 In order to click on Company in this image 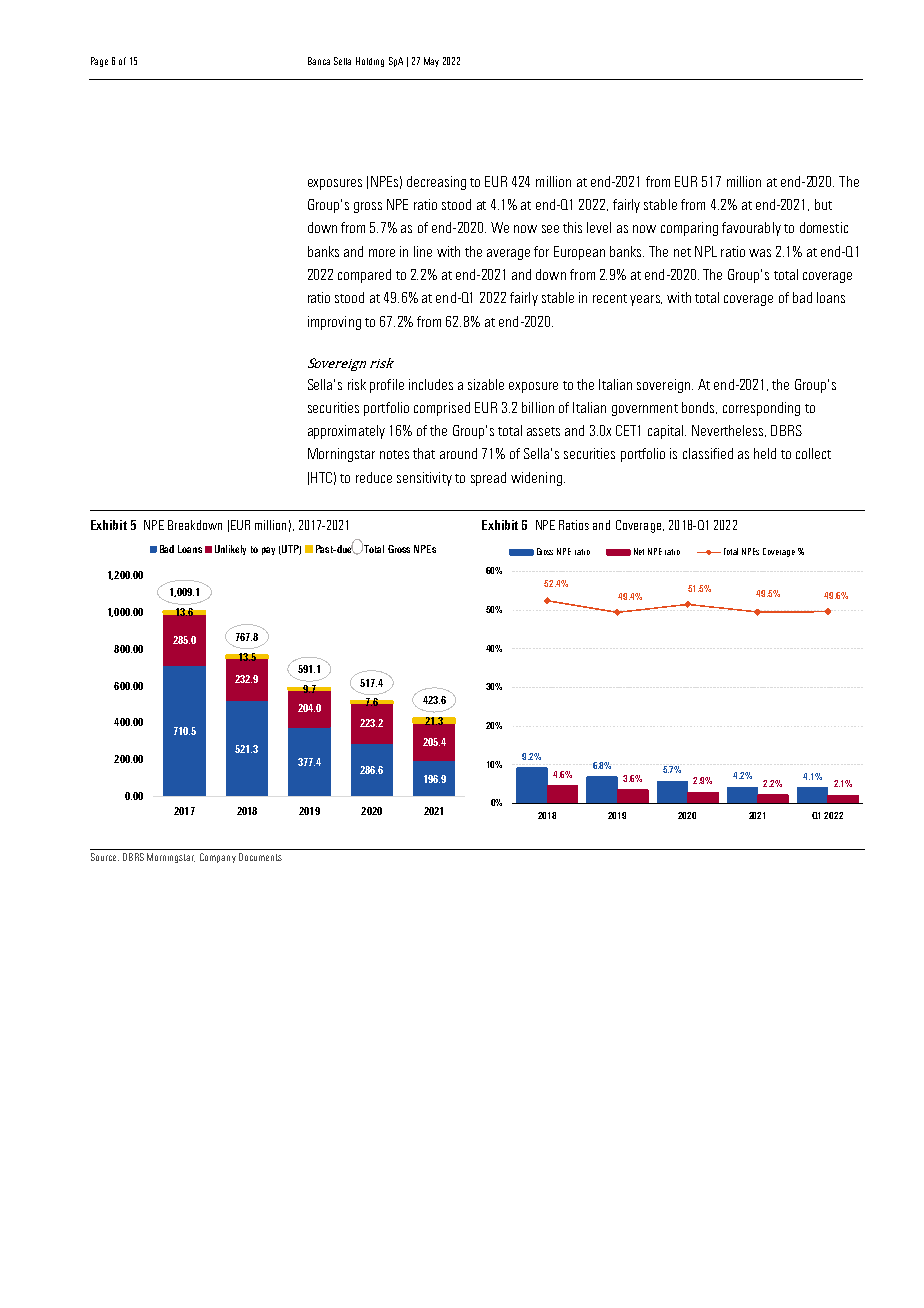, I will do `click(218, 858)`.
